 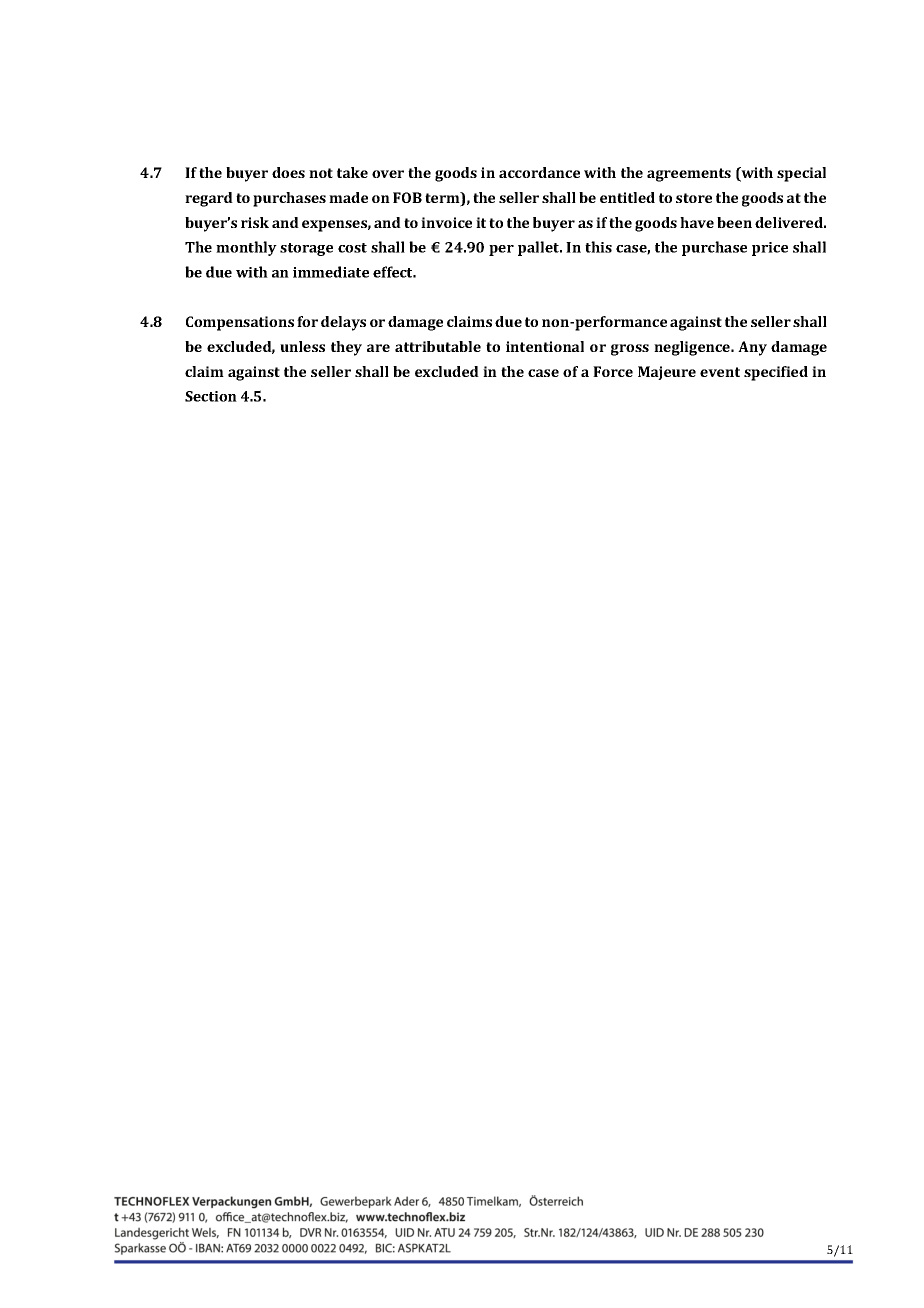 I want to click on immediate, so click(x=331, y=272).
